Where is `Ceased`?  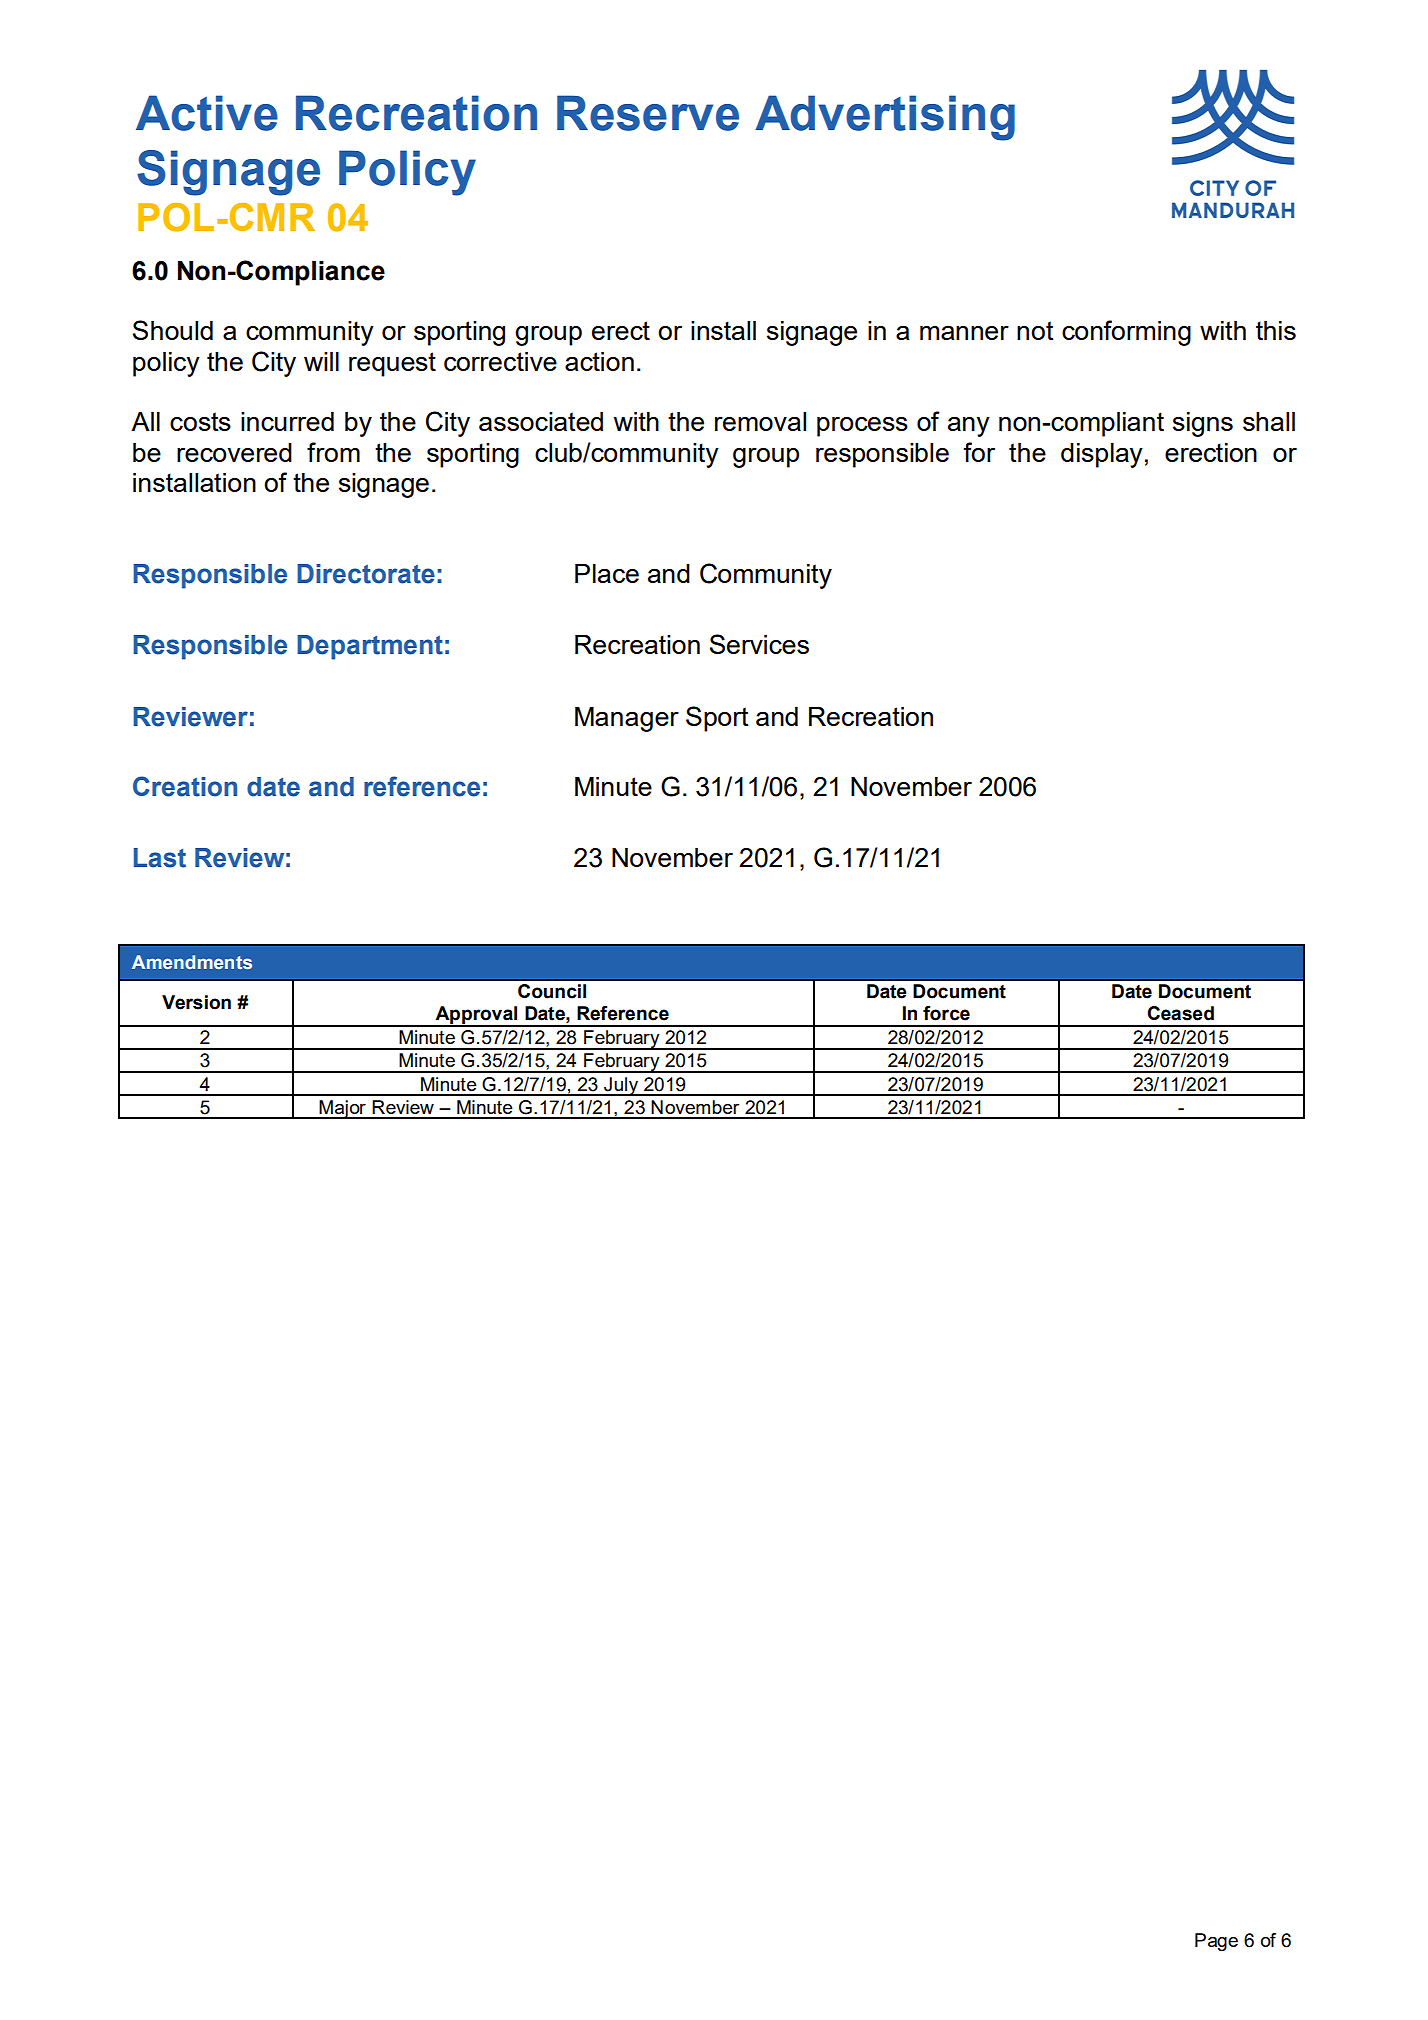 Ceased is located at coordinates (1180, 1013).
